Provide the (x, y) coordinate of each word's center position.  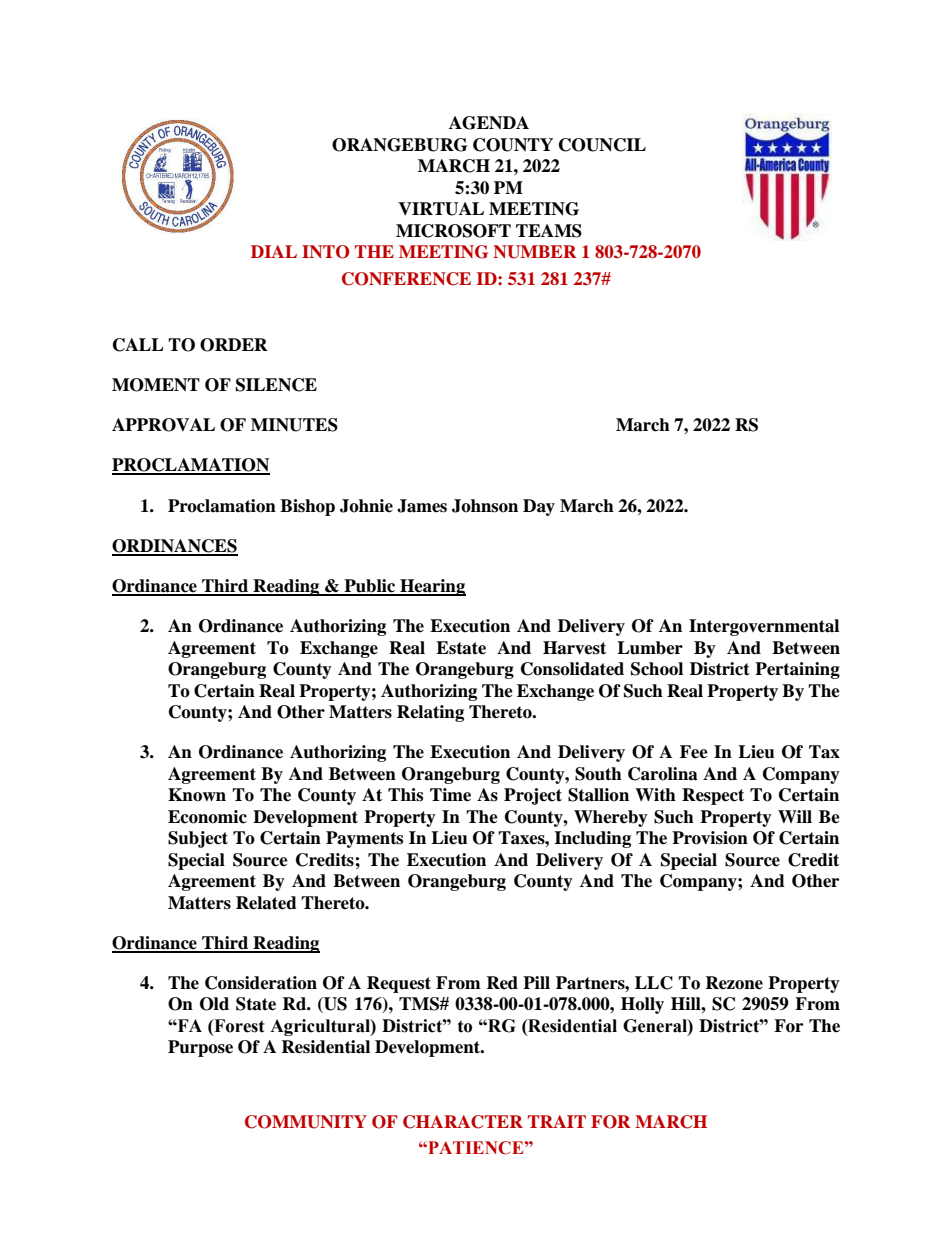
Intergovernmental (764, 627)
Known (197, 795)
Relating (430, 713)
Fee (694, 752)
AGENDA (489, 123)
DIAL (274, 251)
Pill (536, 982)
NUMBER (535, 252)
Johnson (485, 506)
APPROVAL (163, 425)
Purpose (200, 1048)
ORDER (234, 345)
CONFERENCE (406, 279)
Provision (710, 838)
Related (266, 903)
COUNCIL (602, 145)
